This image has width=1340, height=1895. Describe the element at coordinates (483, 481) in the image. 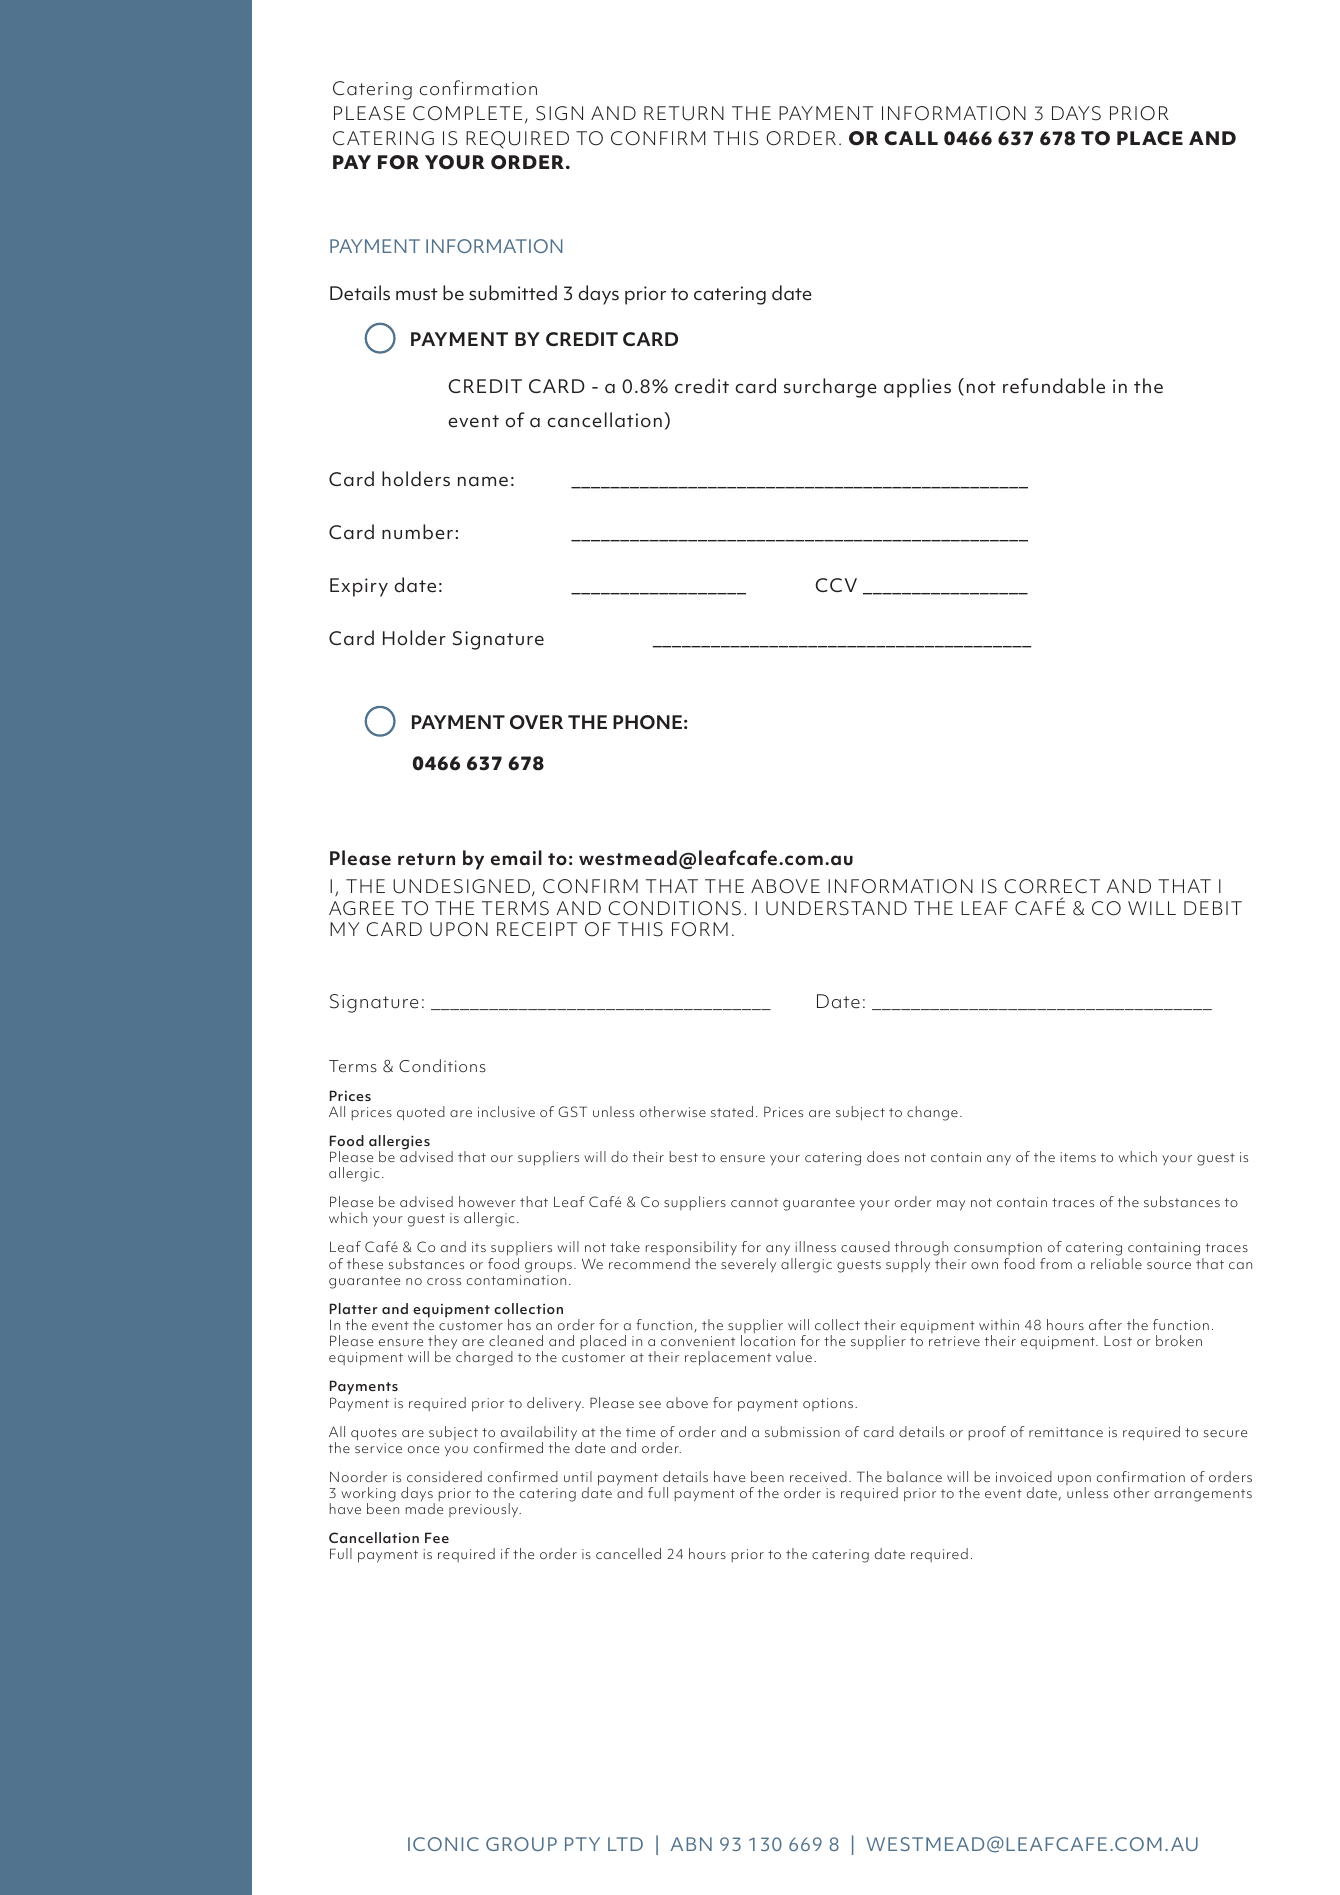

I see `name` at that location.
